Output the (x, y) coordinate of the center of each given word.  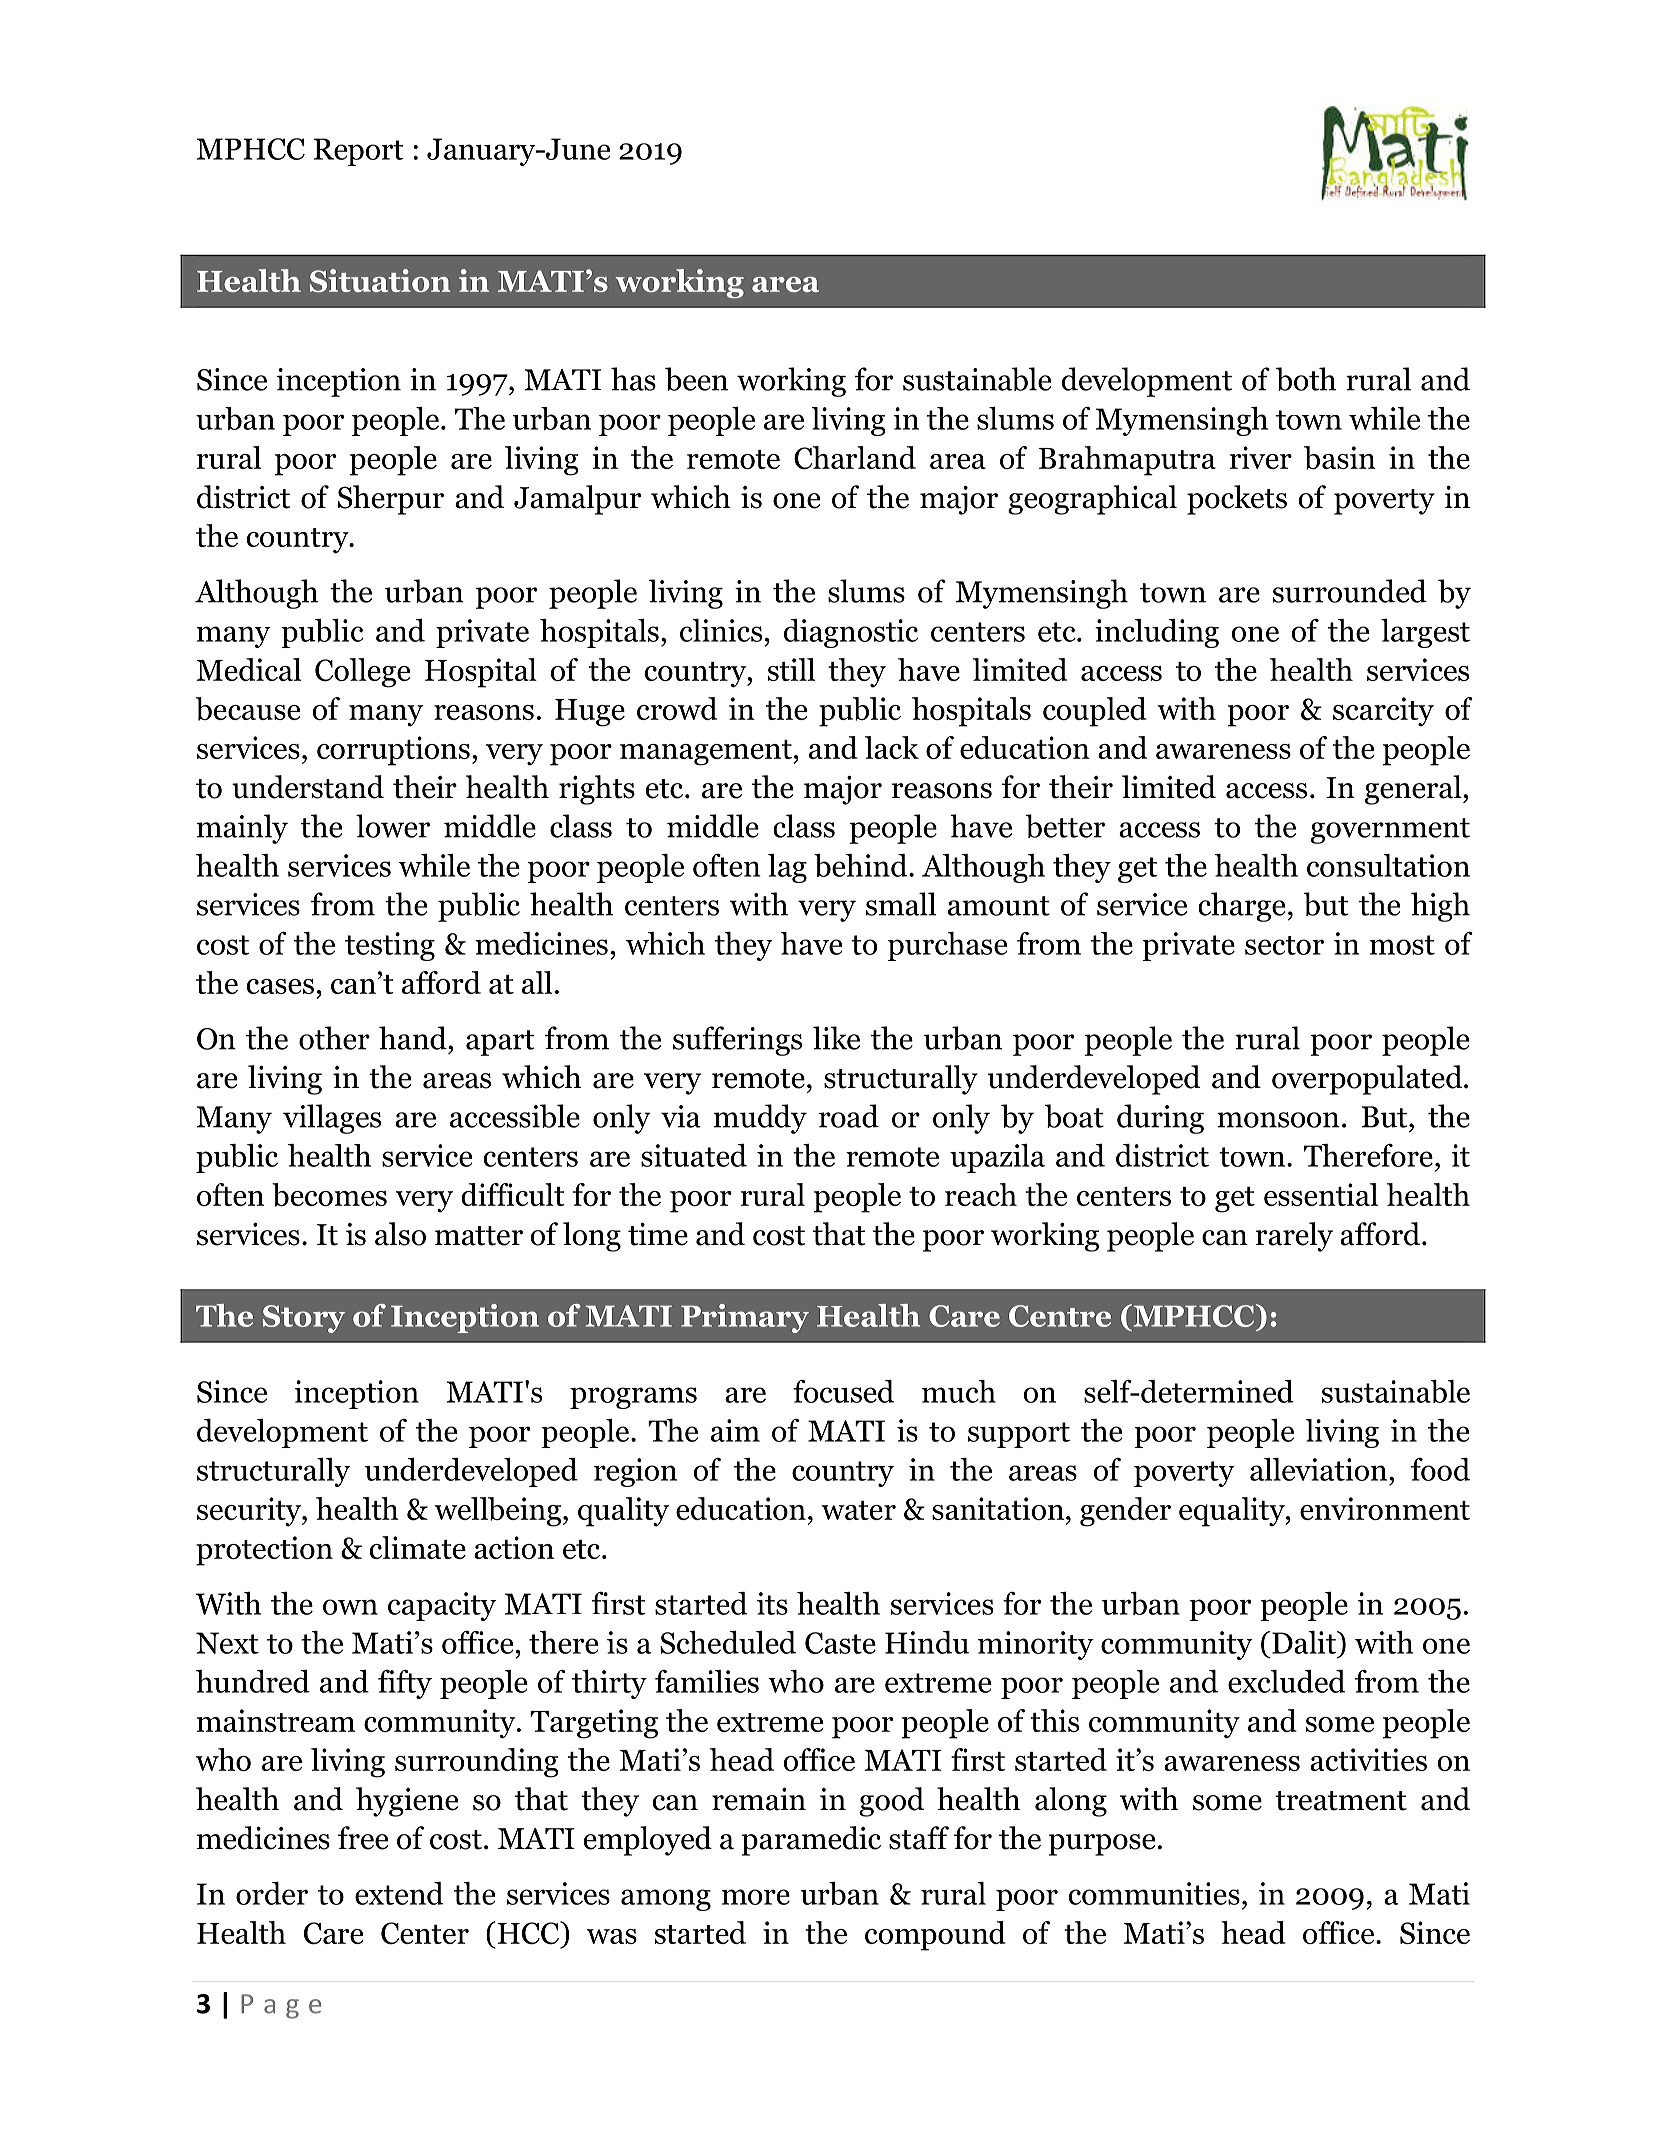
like (836, 1038)
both (1306, 379)
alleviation (1320, 1469)
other (334, 1038)
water (858, 1510)
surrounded (1350, 591)
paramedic (811, 1841)
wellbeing (497, 1512)
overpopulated (1368, 1080)
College (363, 673)
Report (359, 152)
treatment (1341, 1801)
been (696, 379)
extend (399, 1893)
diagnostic (851, 633)
